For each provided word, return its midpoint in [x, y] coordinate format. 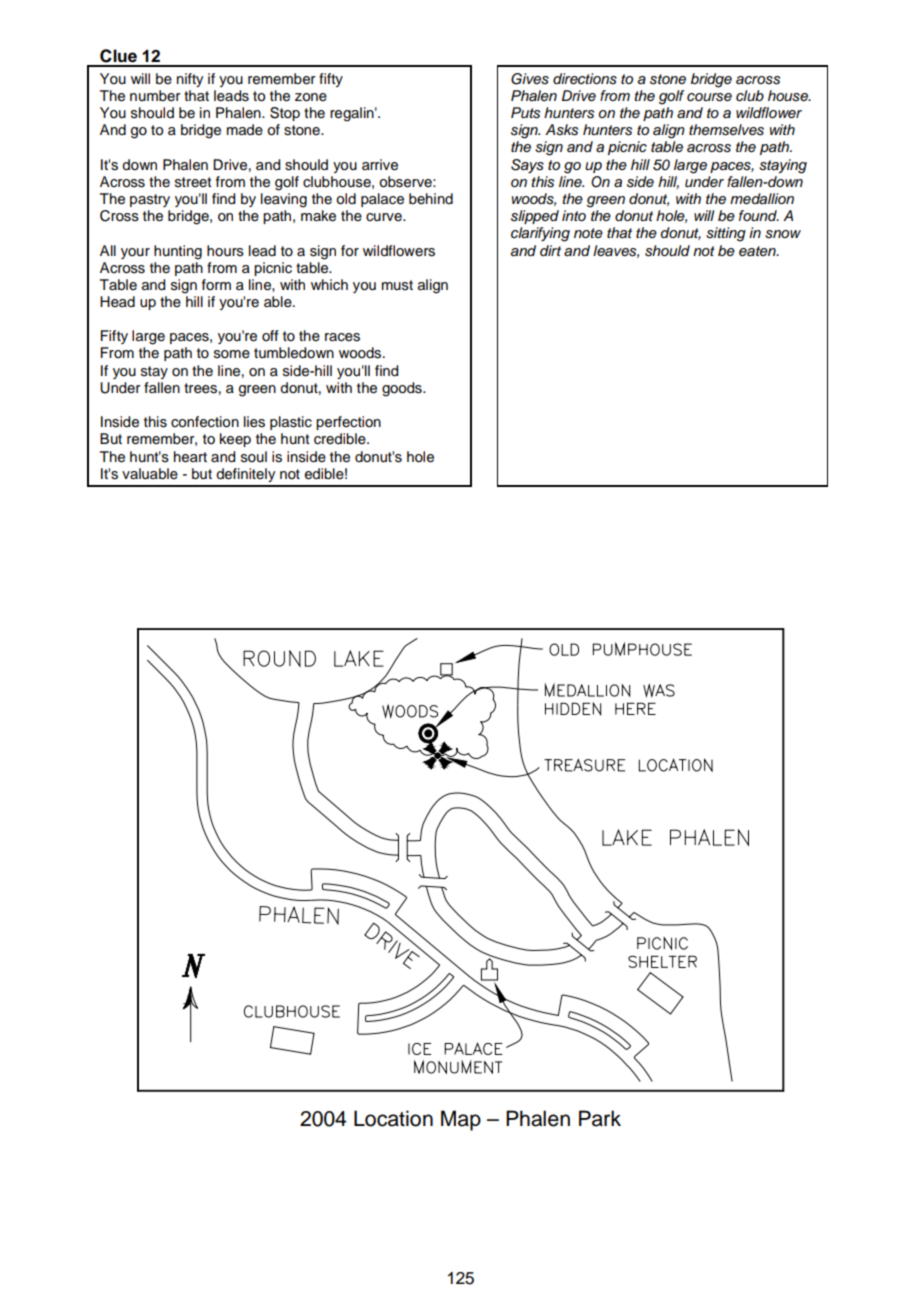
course [709, 97]
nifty [190, 80]
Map [461, 1120]
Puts [525, 113]
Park [600, 1118]
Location [393, 1118]
